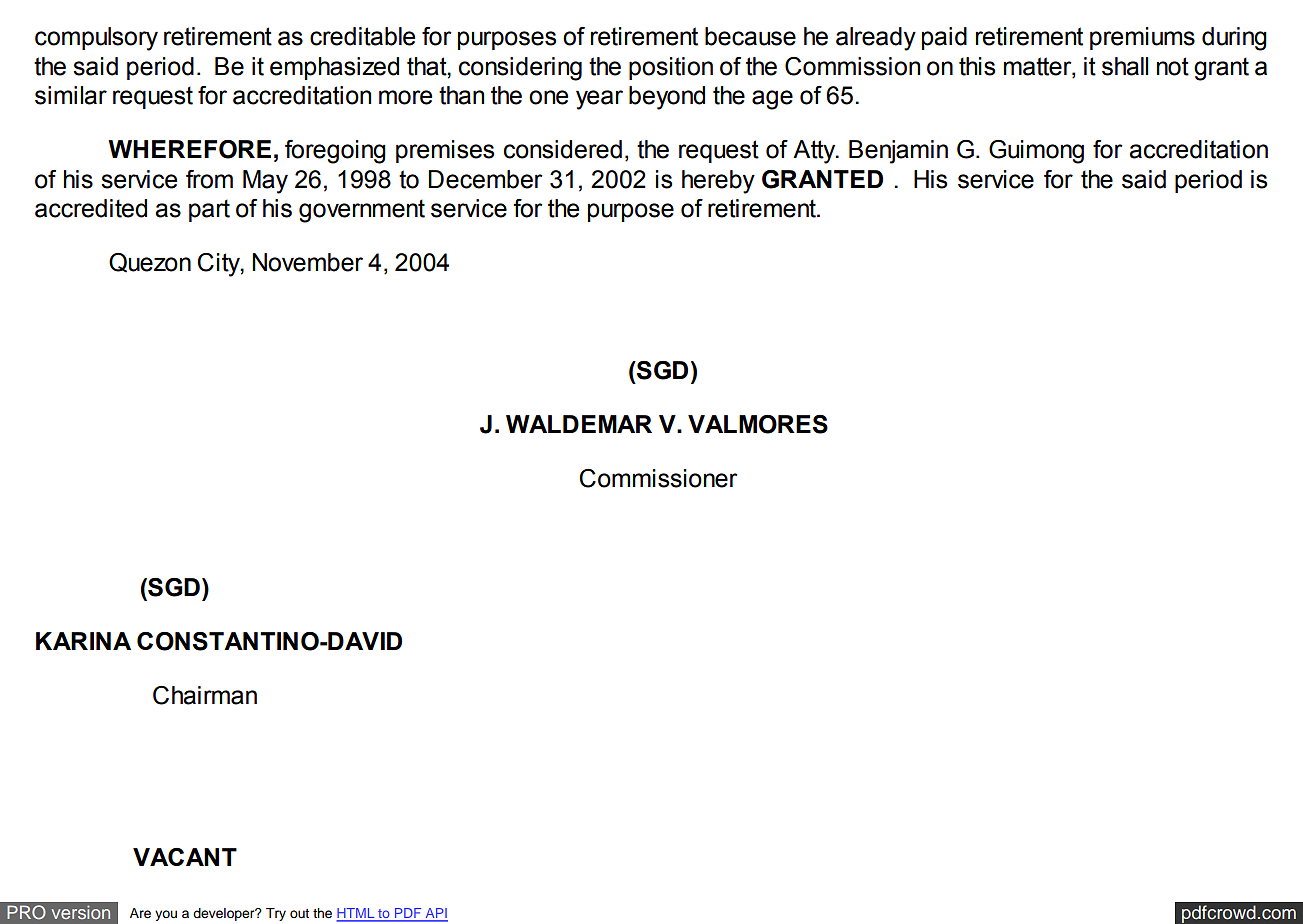 The height and width of the screenshot is (924, 1303). I want to click on VACANT, so click(185, 857).
